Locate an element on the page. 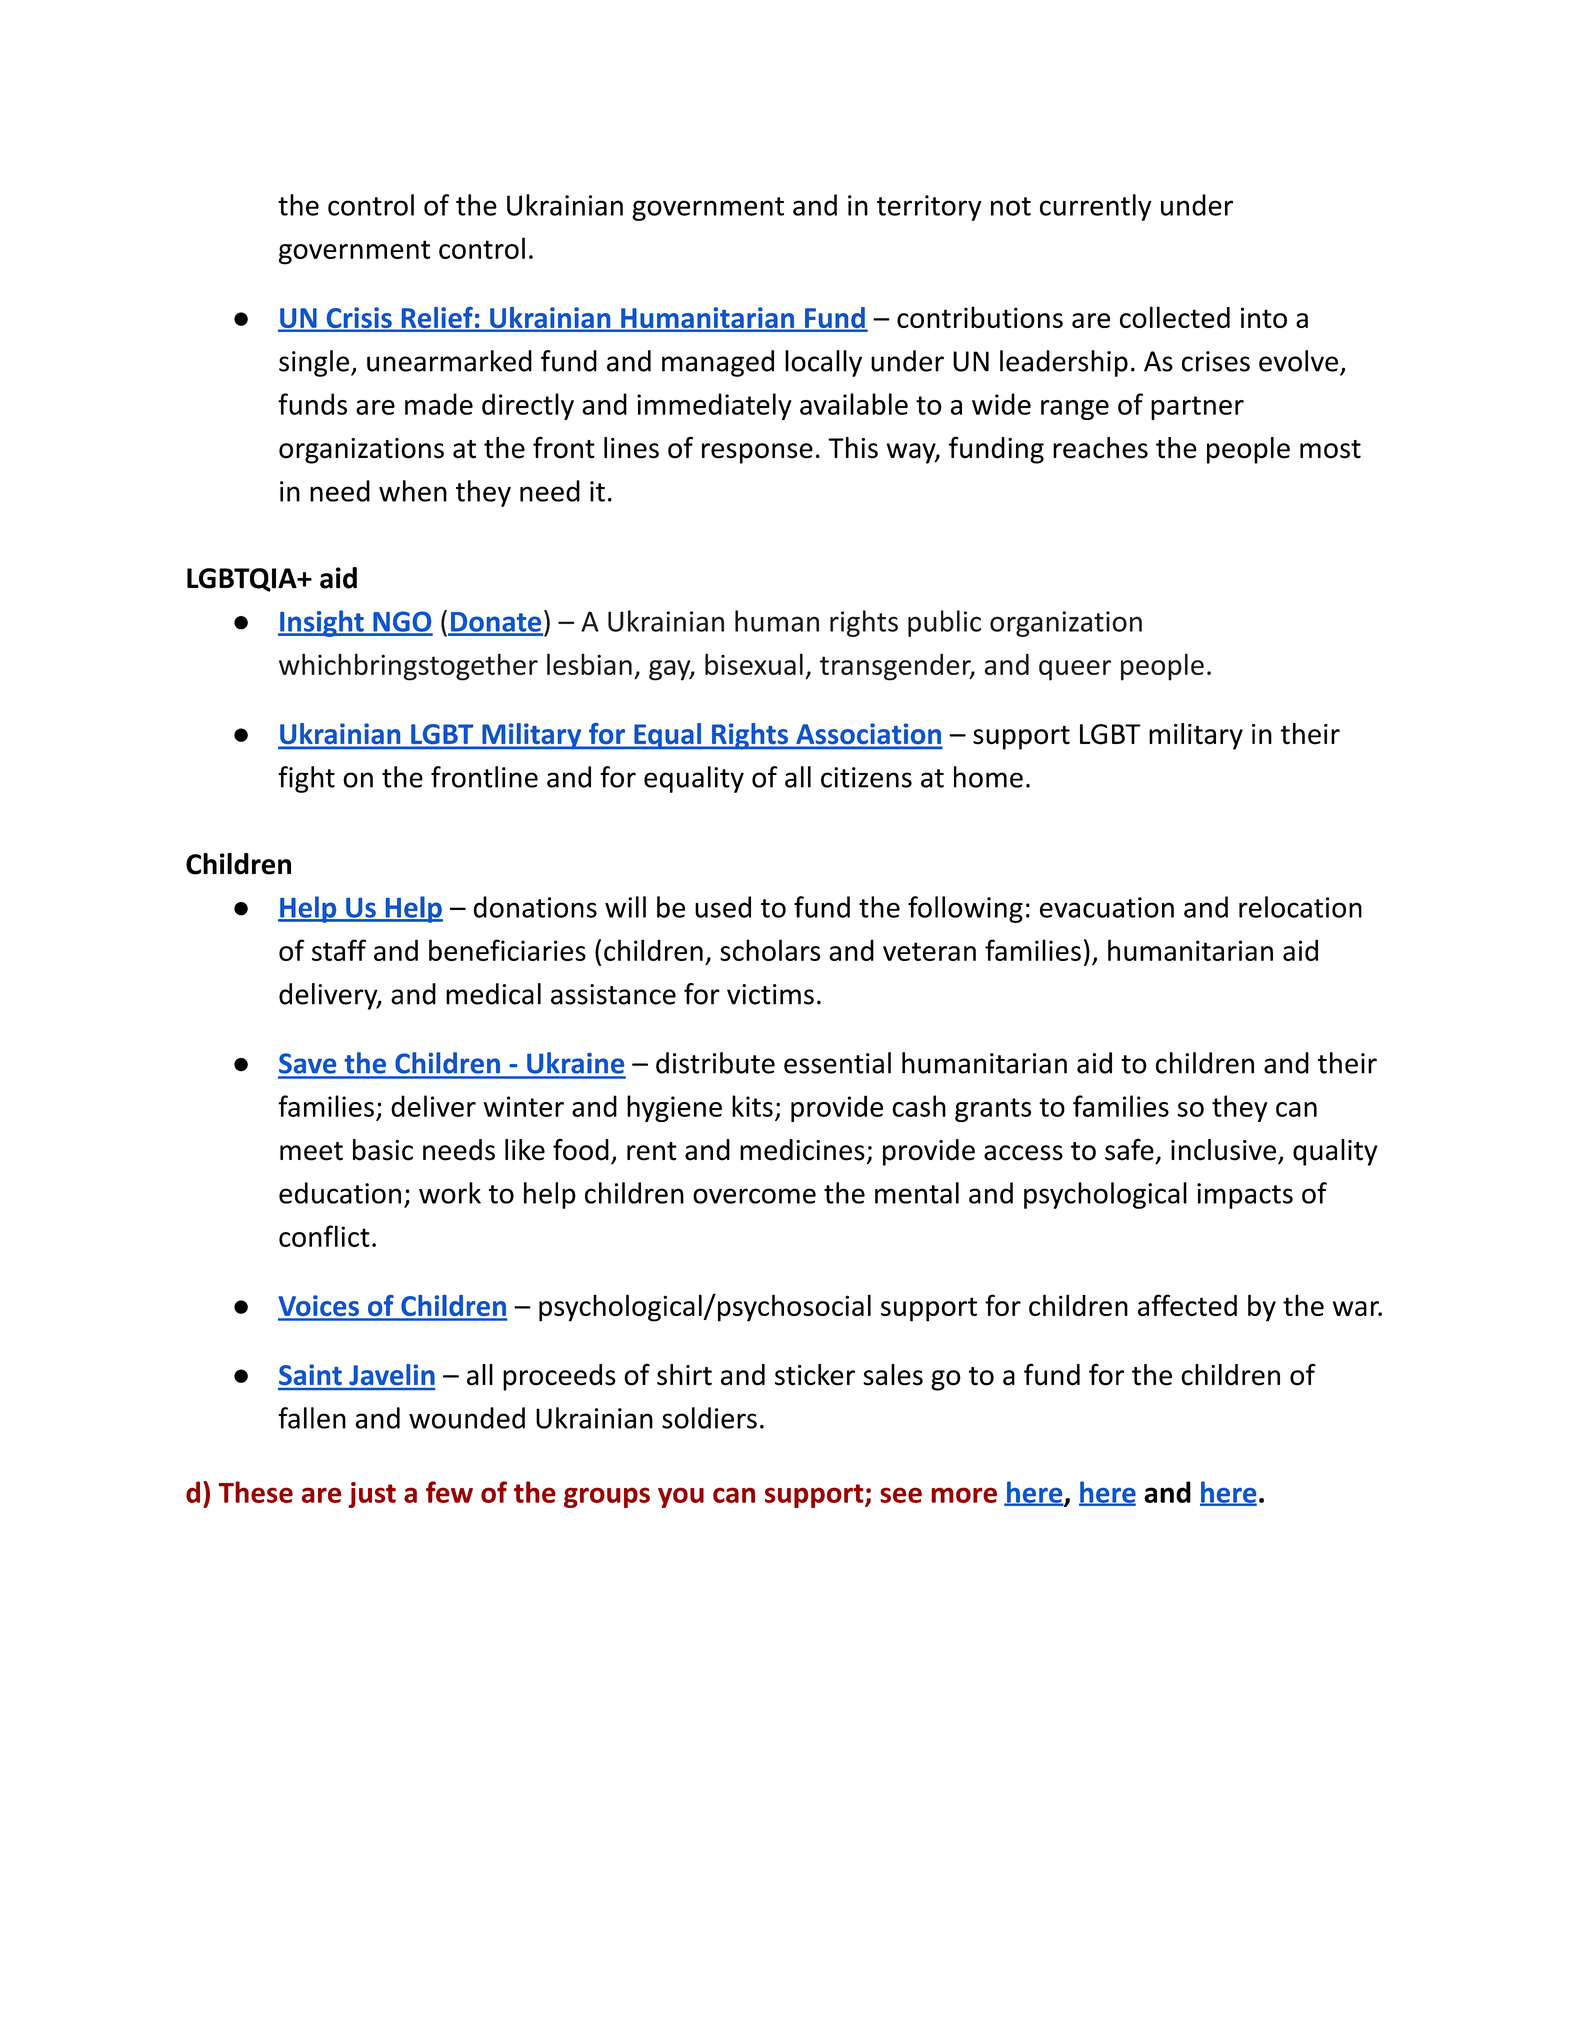  inclusive is located at coordinates (1223, 1150).
